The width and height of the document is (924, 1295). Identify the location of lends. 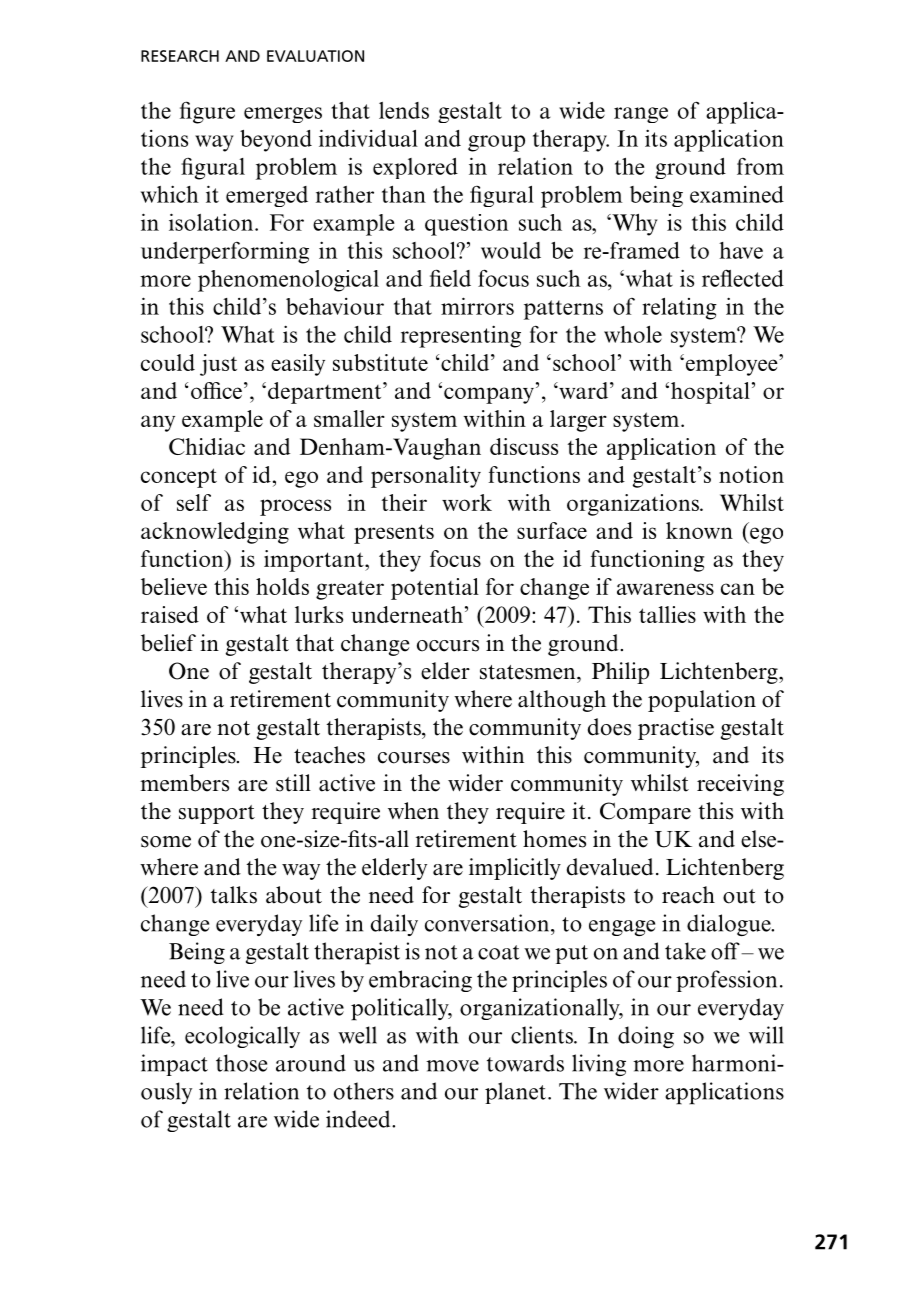
(404, 110).
